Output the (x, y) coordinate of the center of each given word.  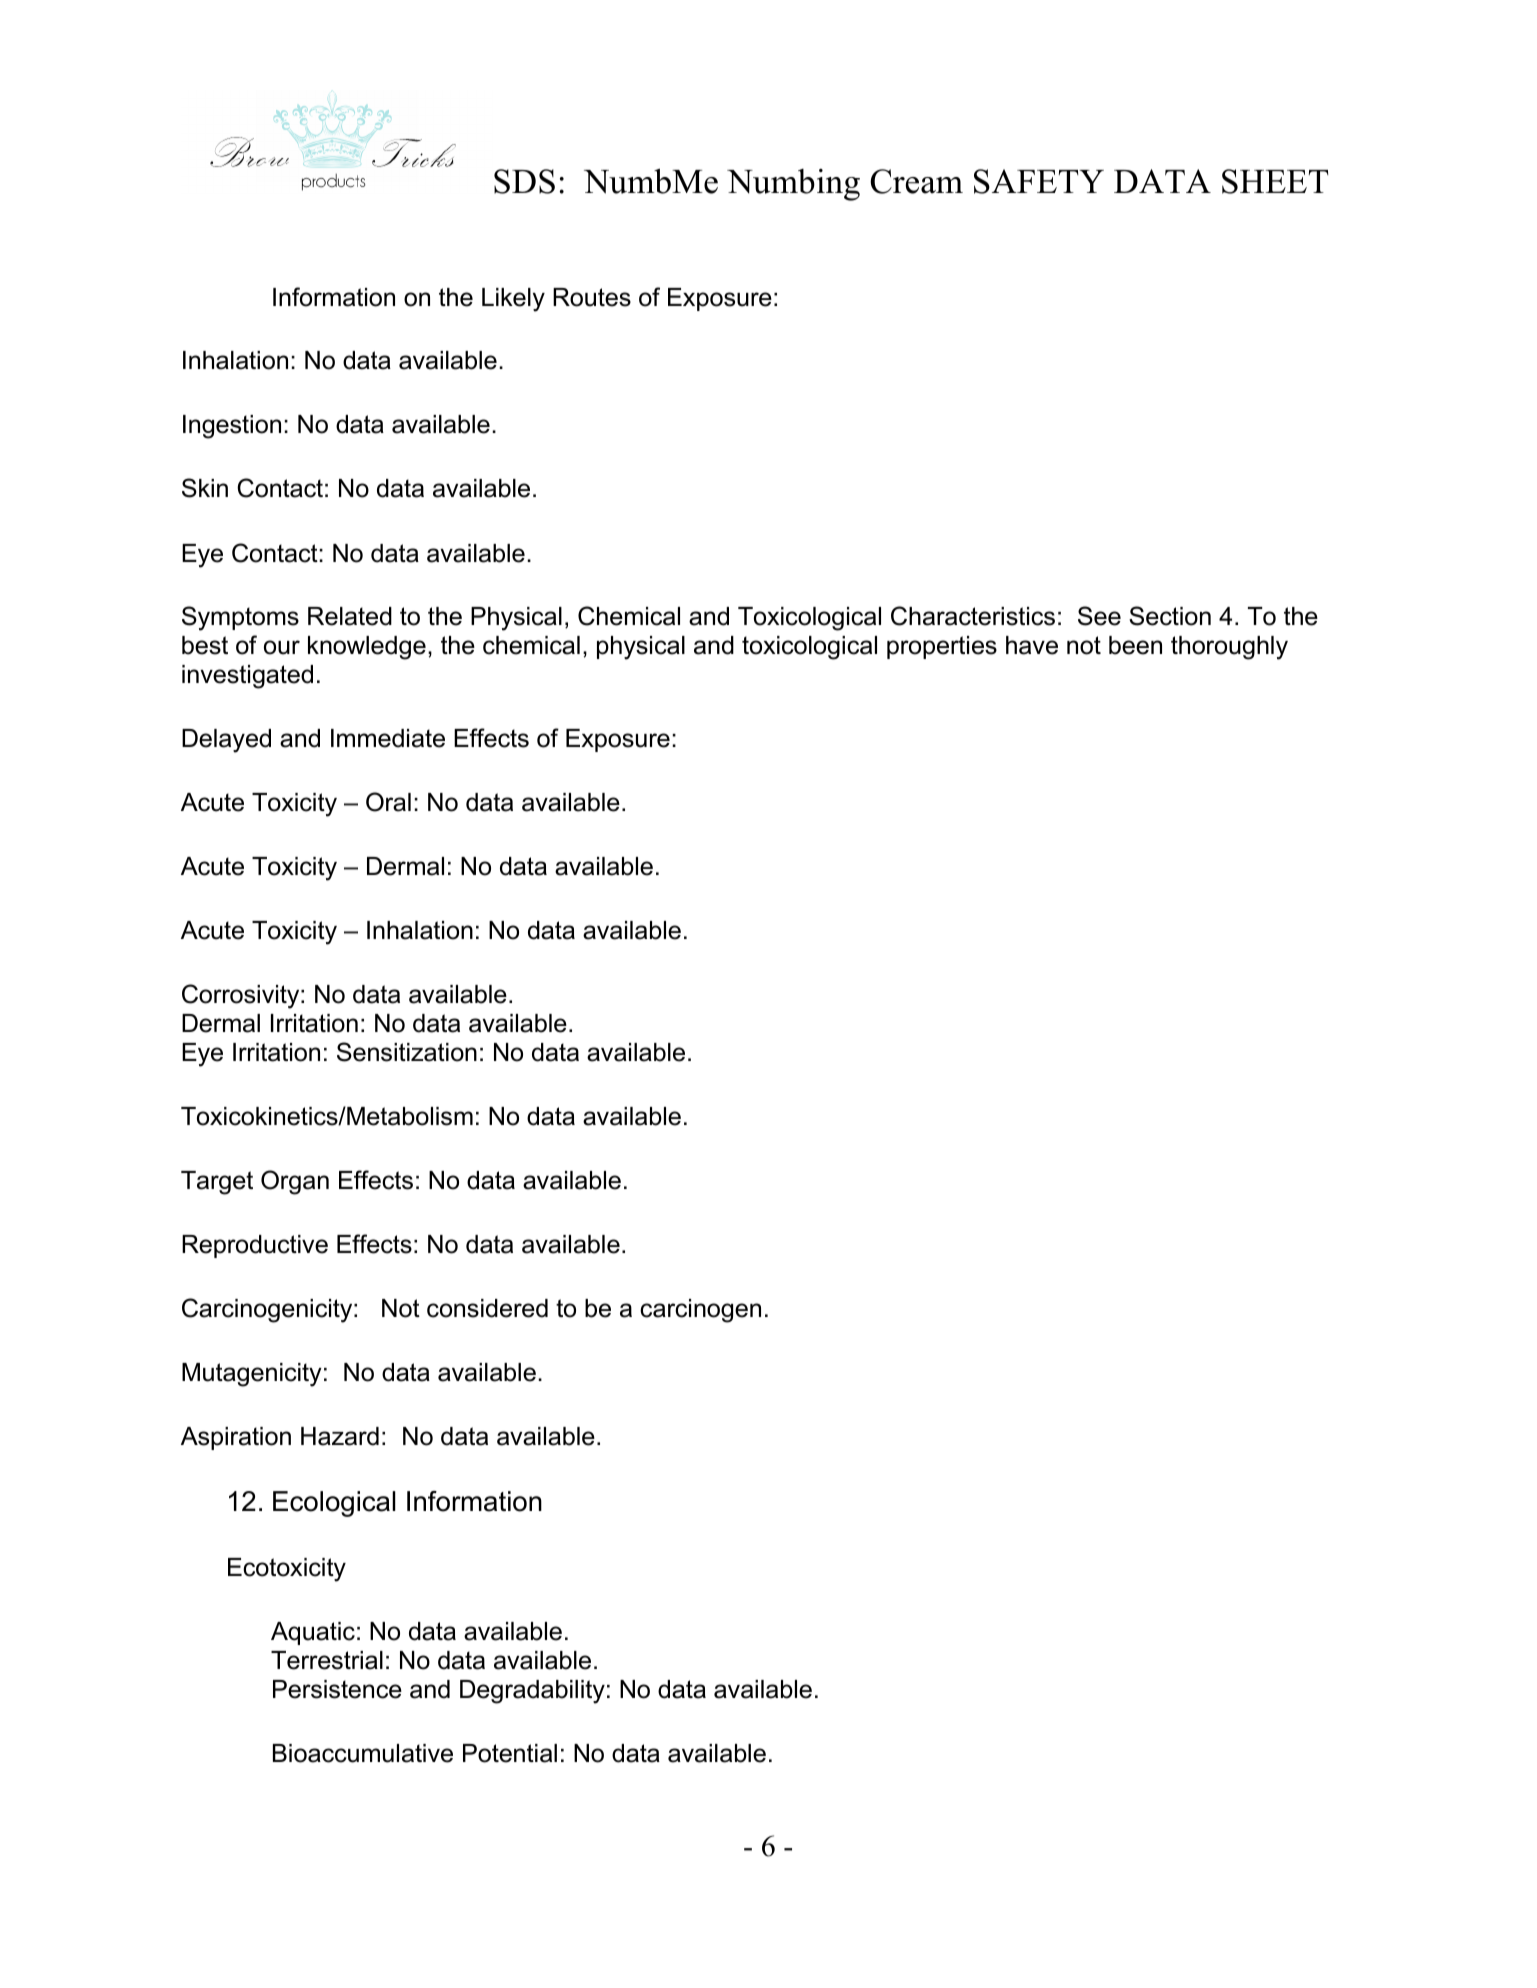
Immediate (388, 738)
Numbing (793, 185)
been (1135, 645)
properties (942, 647)
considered (487, 1308)
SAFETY (1039, 181)
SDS (524, 181)
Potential (510, 1753)
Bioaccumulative (363, 1753)
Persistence (337, 1689)
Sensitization (407, 1052)
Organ (295, 1182)
